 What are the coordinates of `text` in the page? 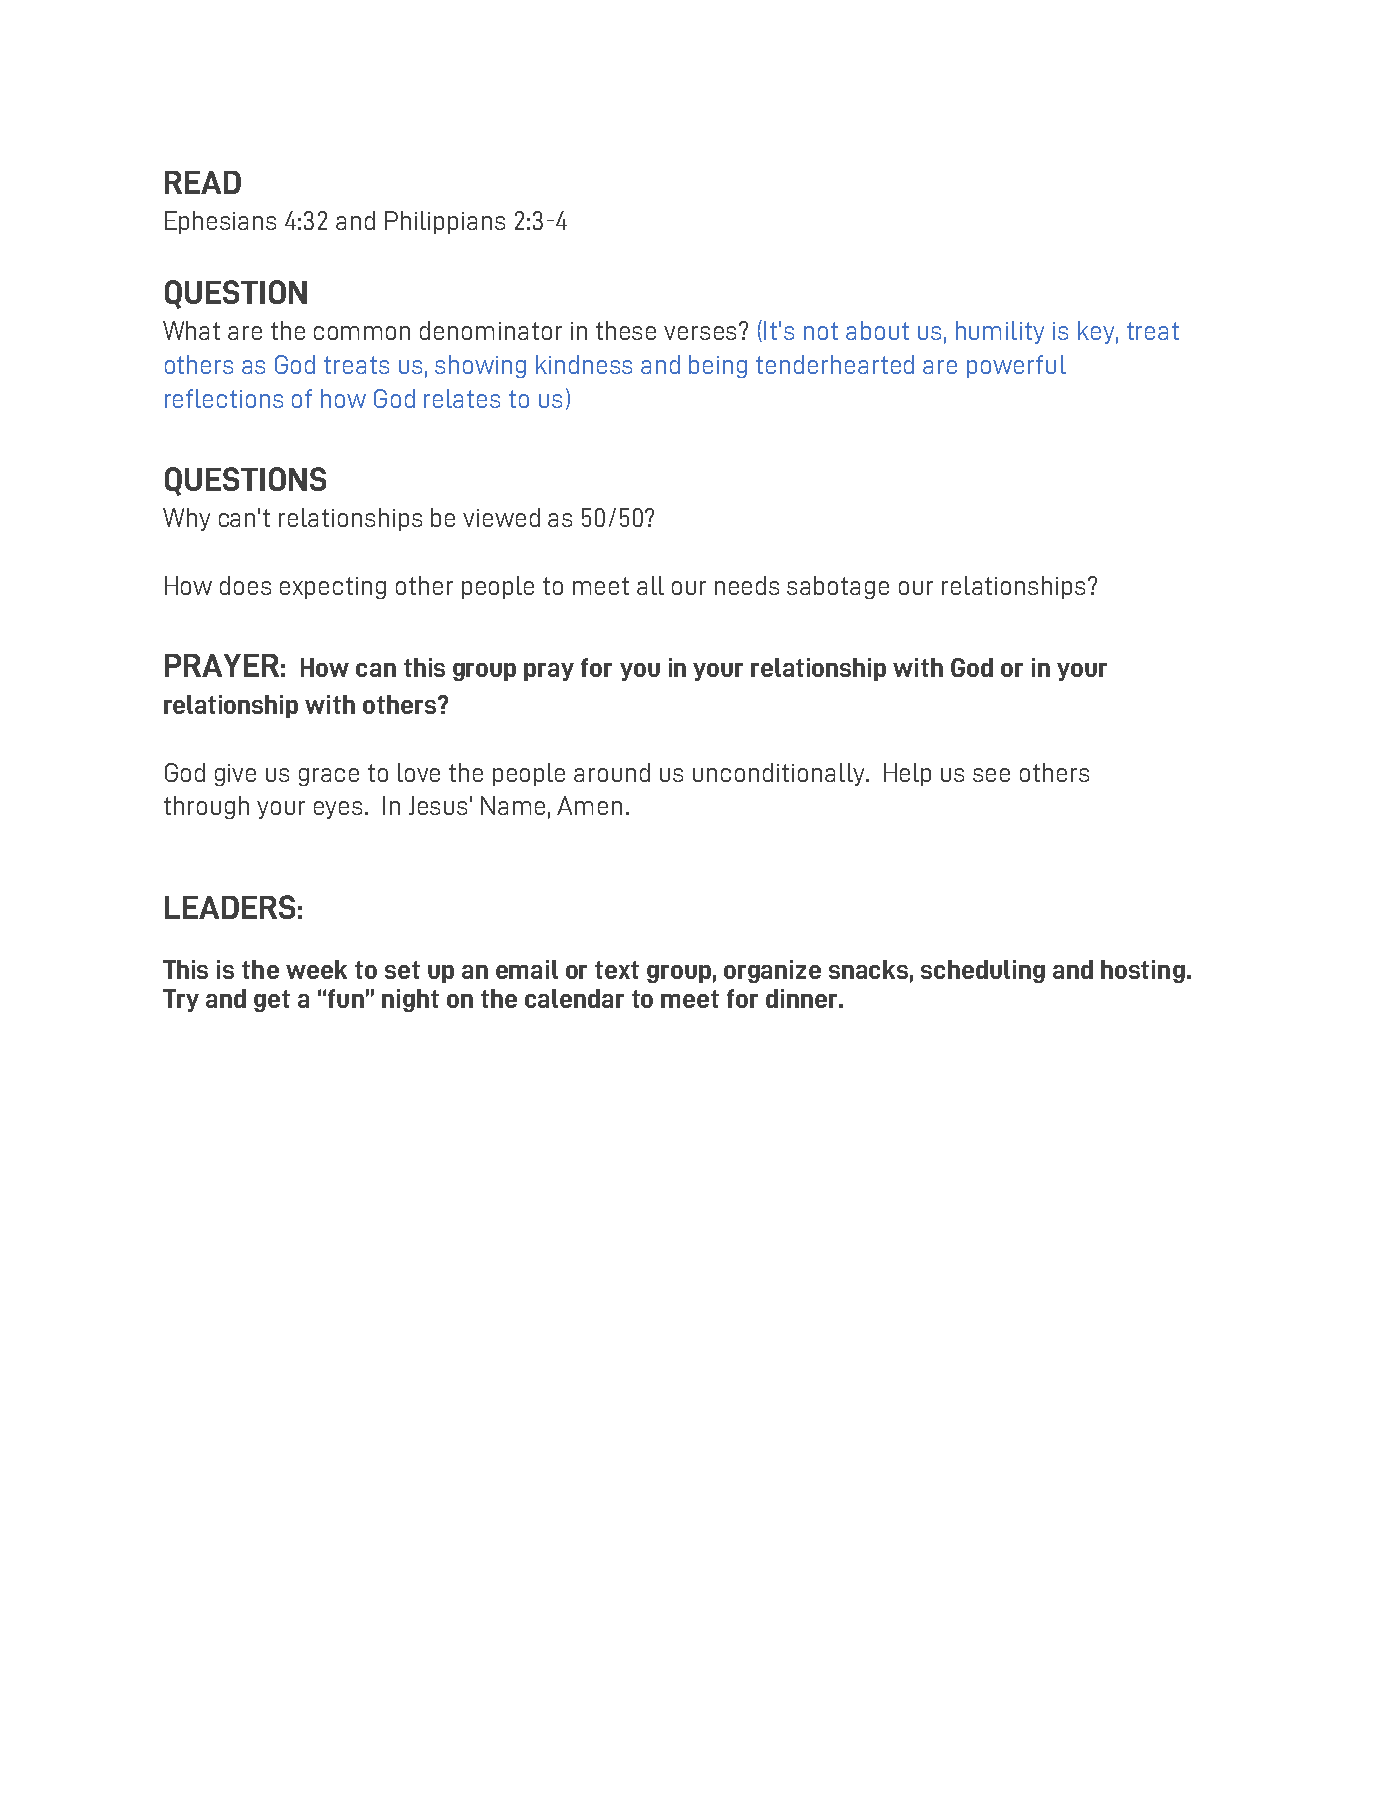 It's located at (617, 970).
